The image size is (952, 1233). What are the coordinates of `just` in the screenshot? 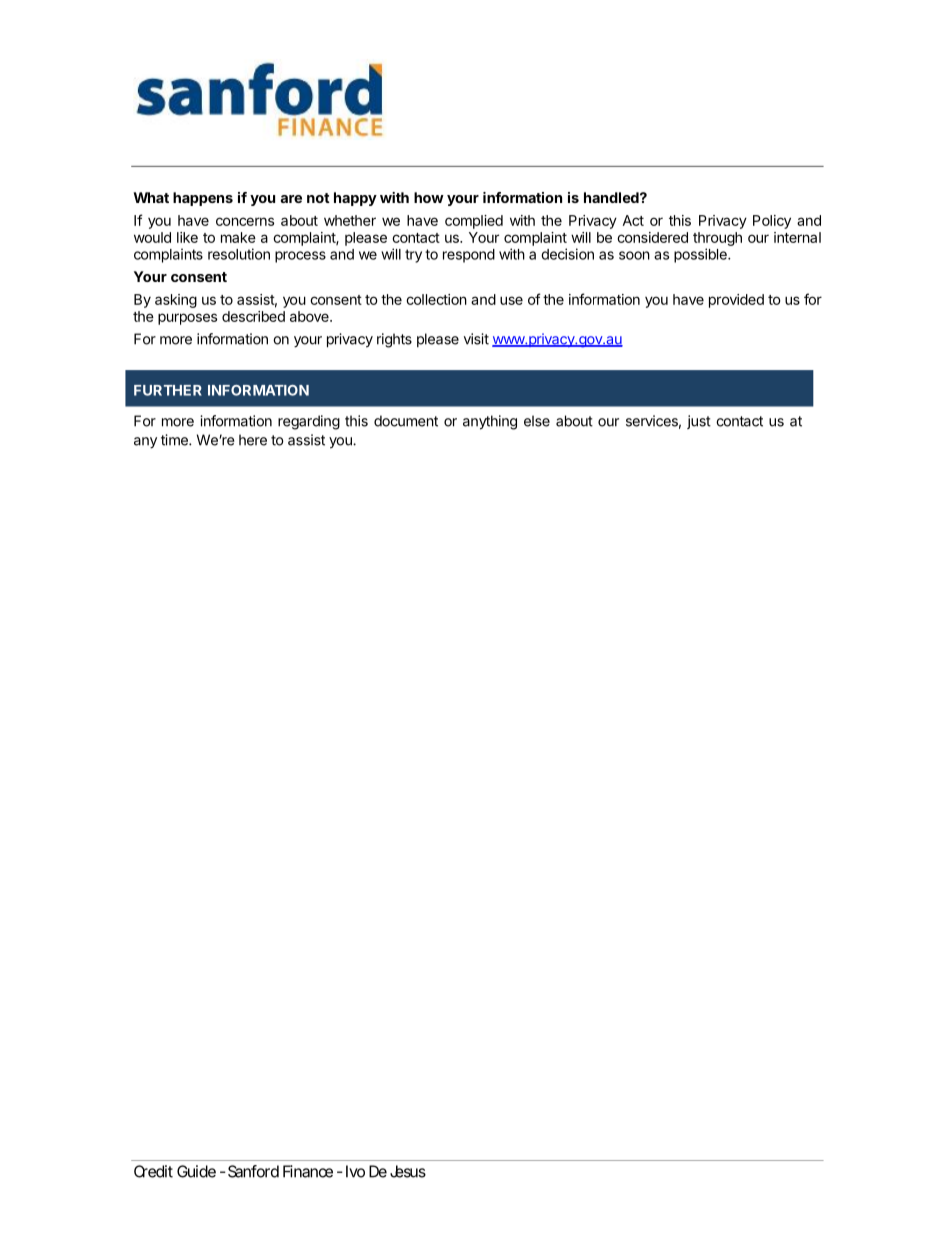 It's located at (699, 422).
